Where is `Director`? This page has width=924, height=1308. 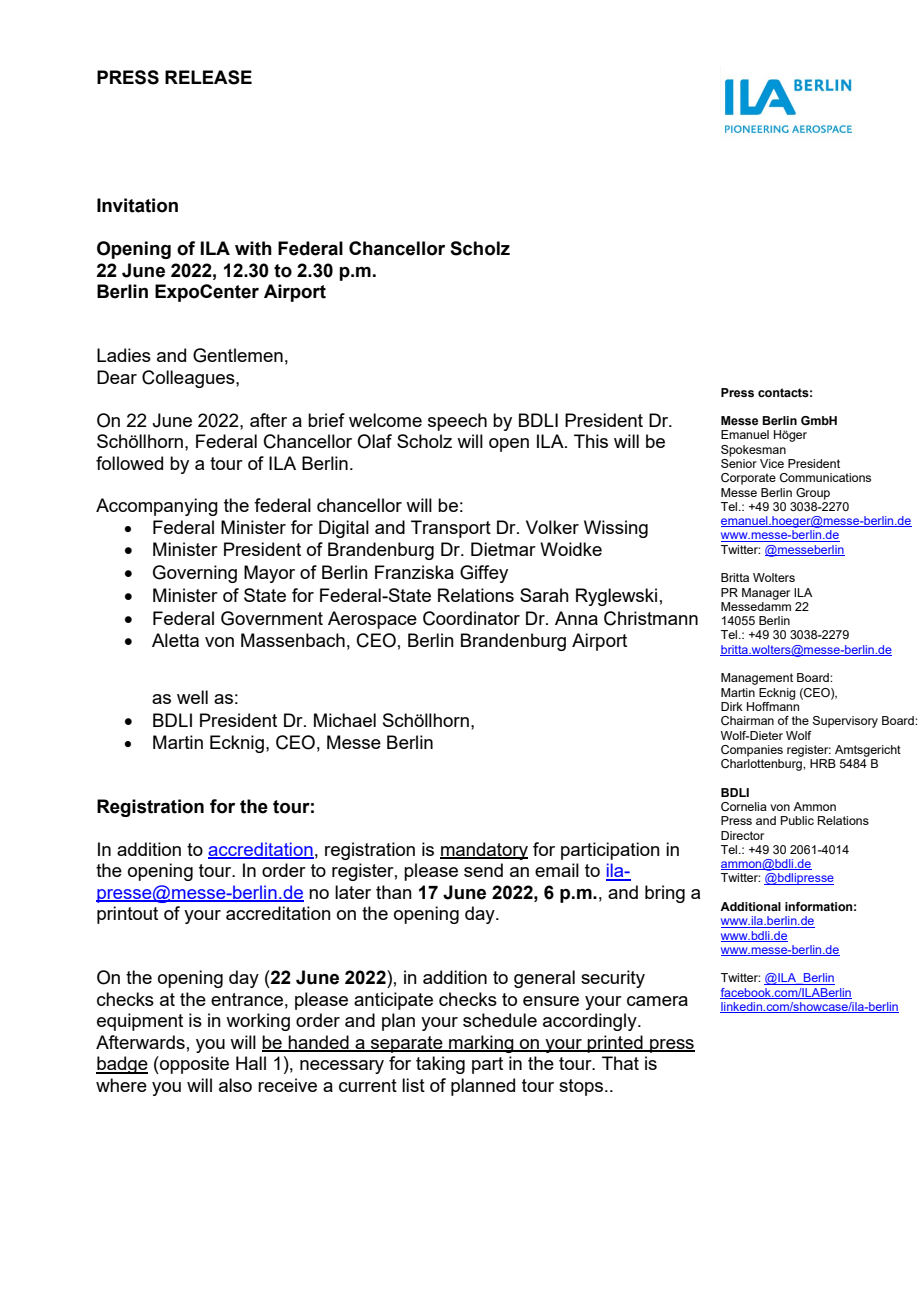
Director is located at coordinates (742, 835).
